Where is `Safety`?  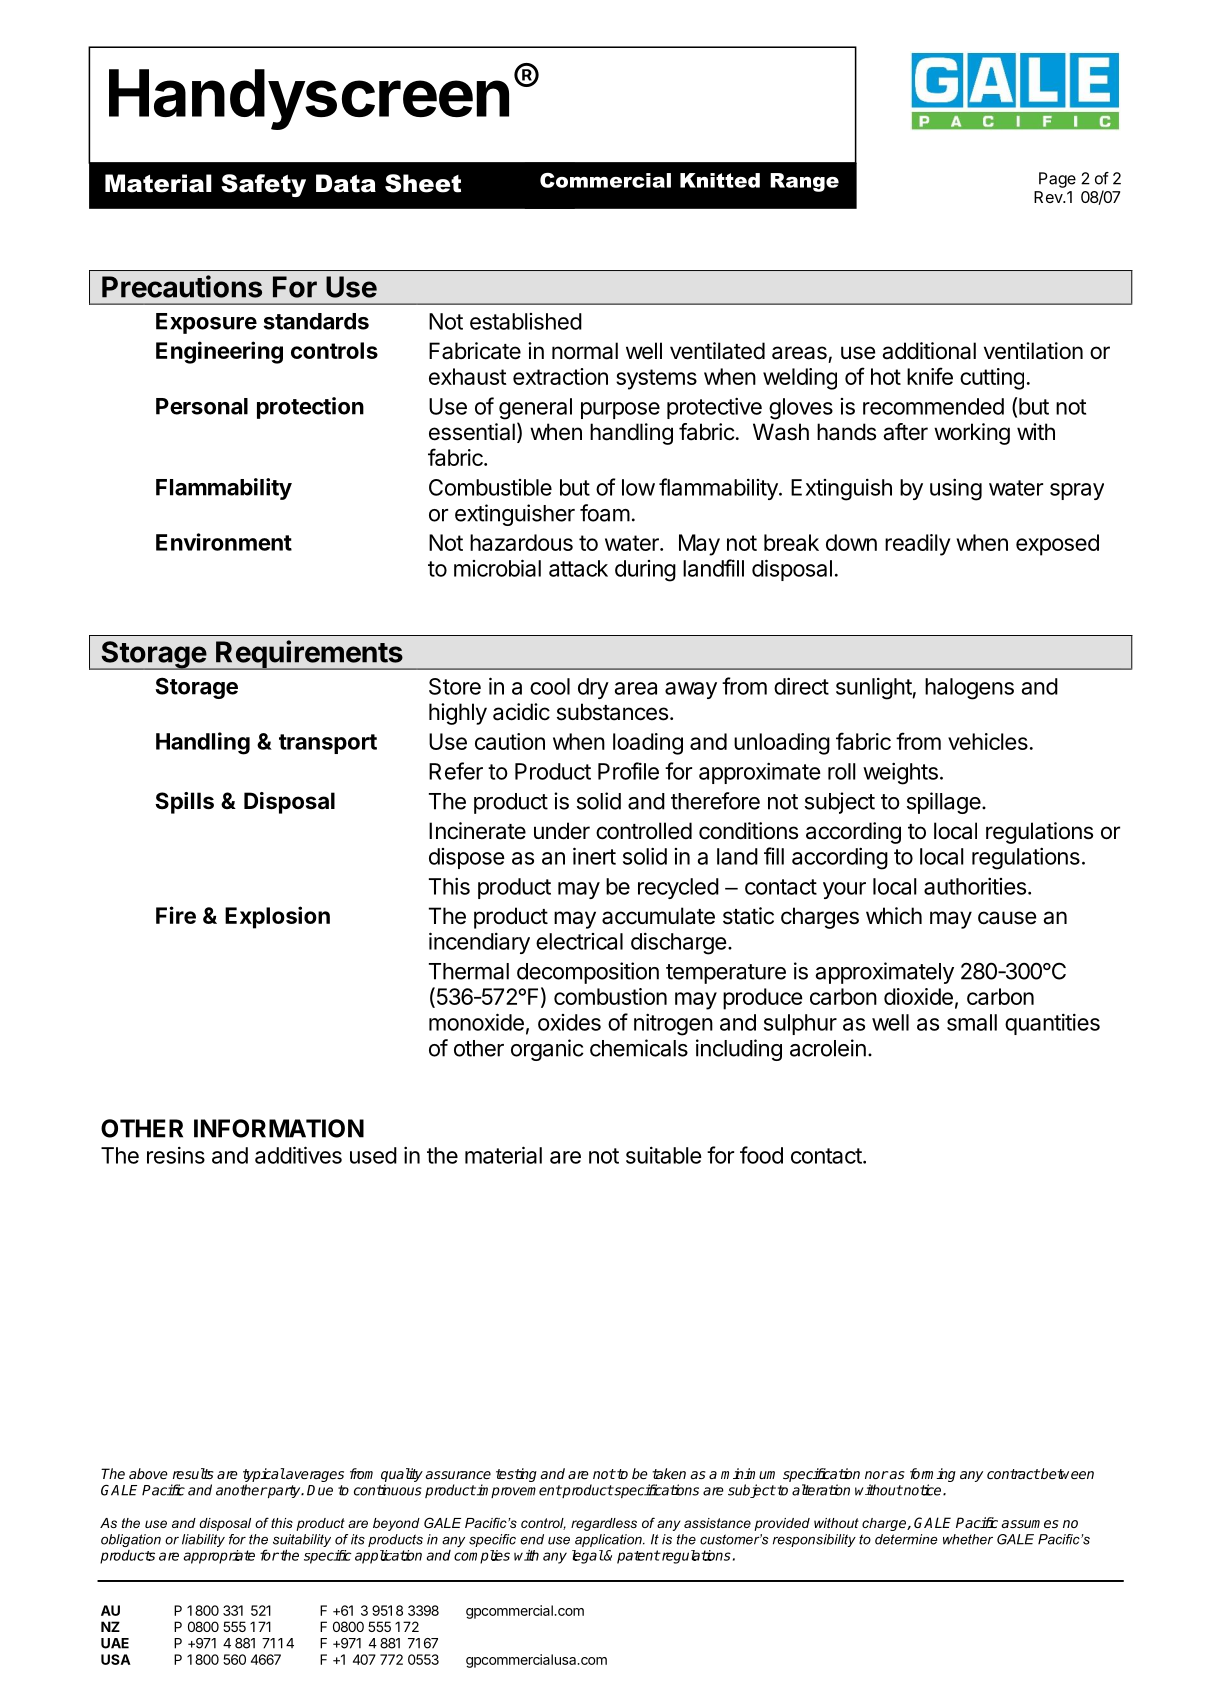
Safety is located at coordinates (263, 185).
